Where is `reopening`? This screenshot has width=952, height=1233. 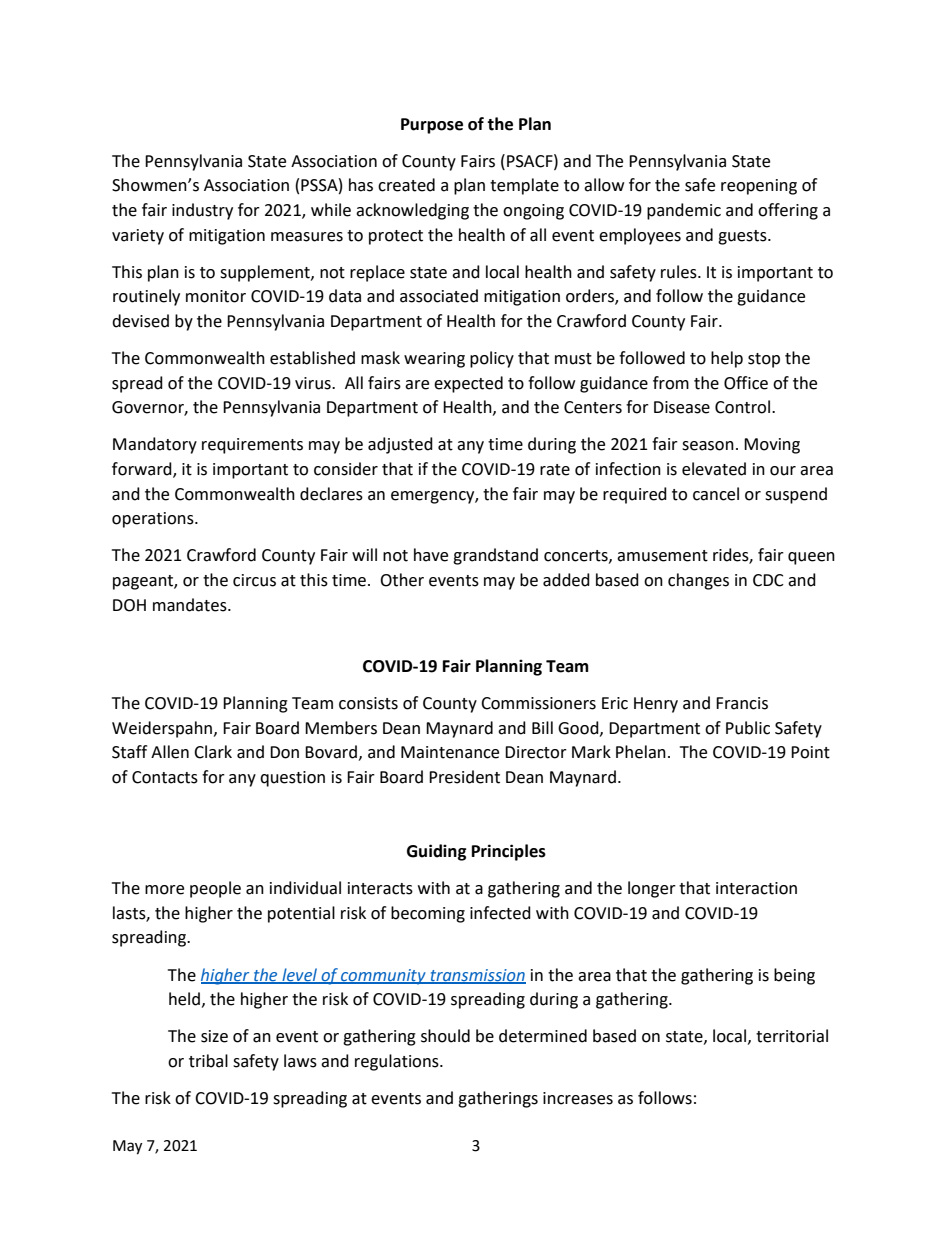
reopening is located at coordinates (759, 187).
